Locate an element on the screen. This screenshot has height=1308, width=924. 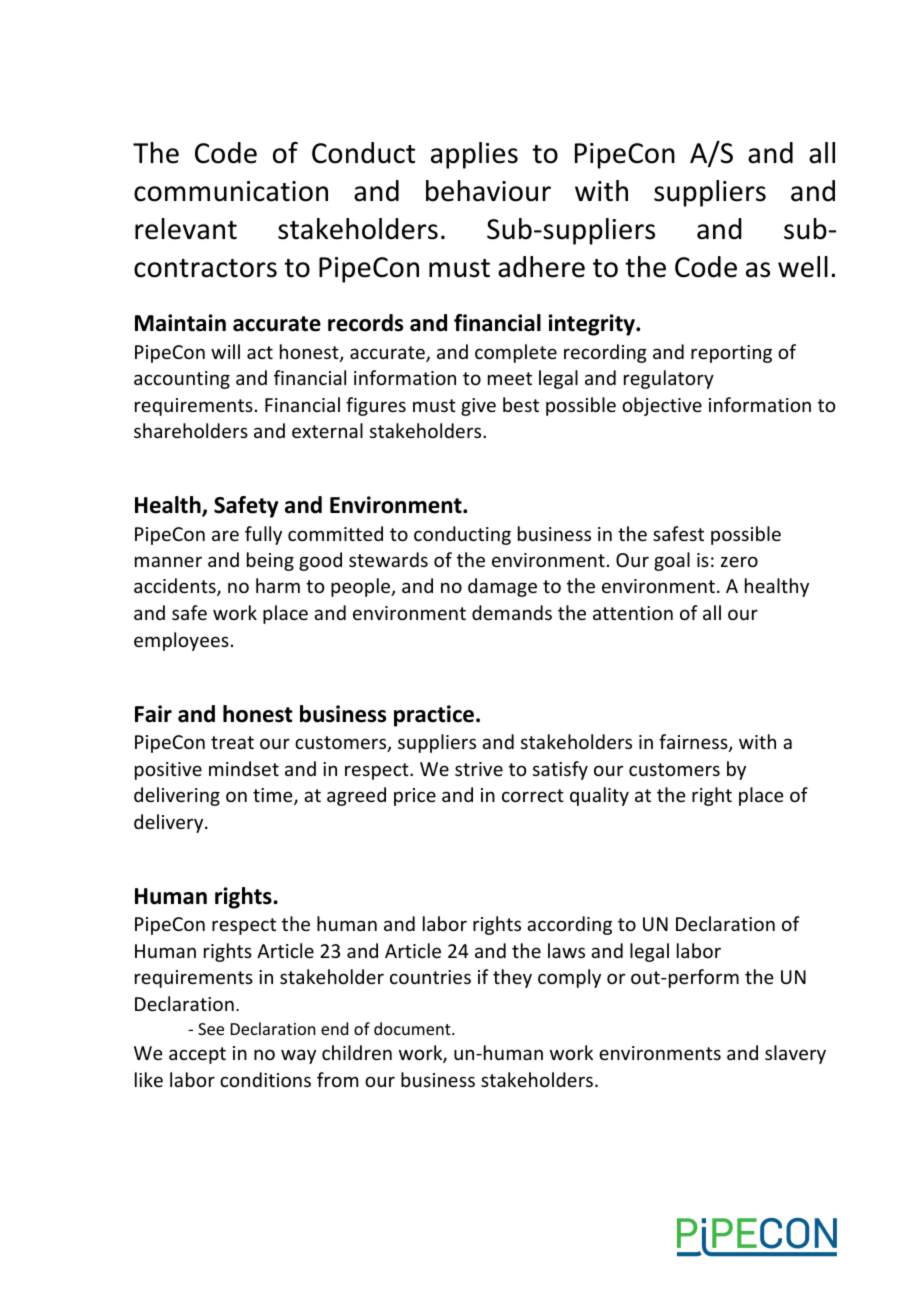
quality is located at coordinates (599, 796).
